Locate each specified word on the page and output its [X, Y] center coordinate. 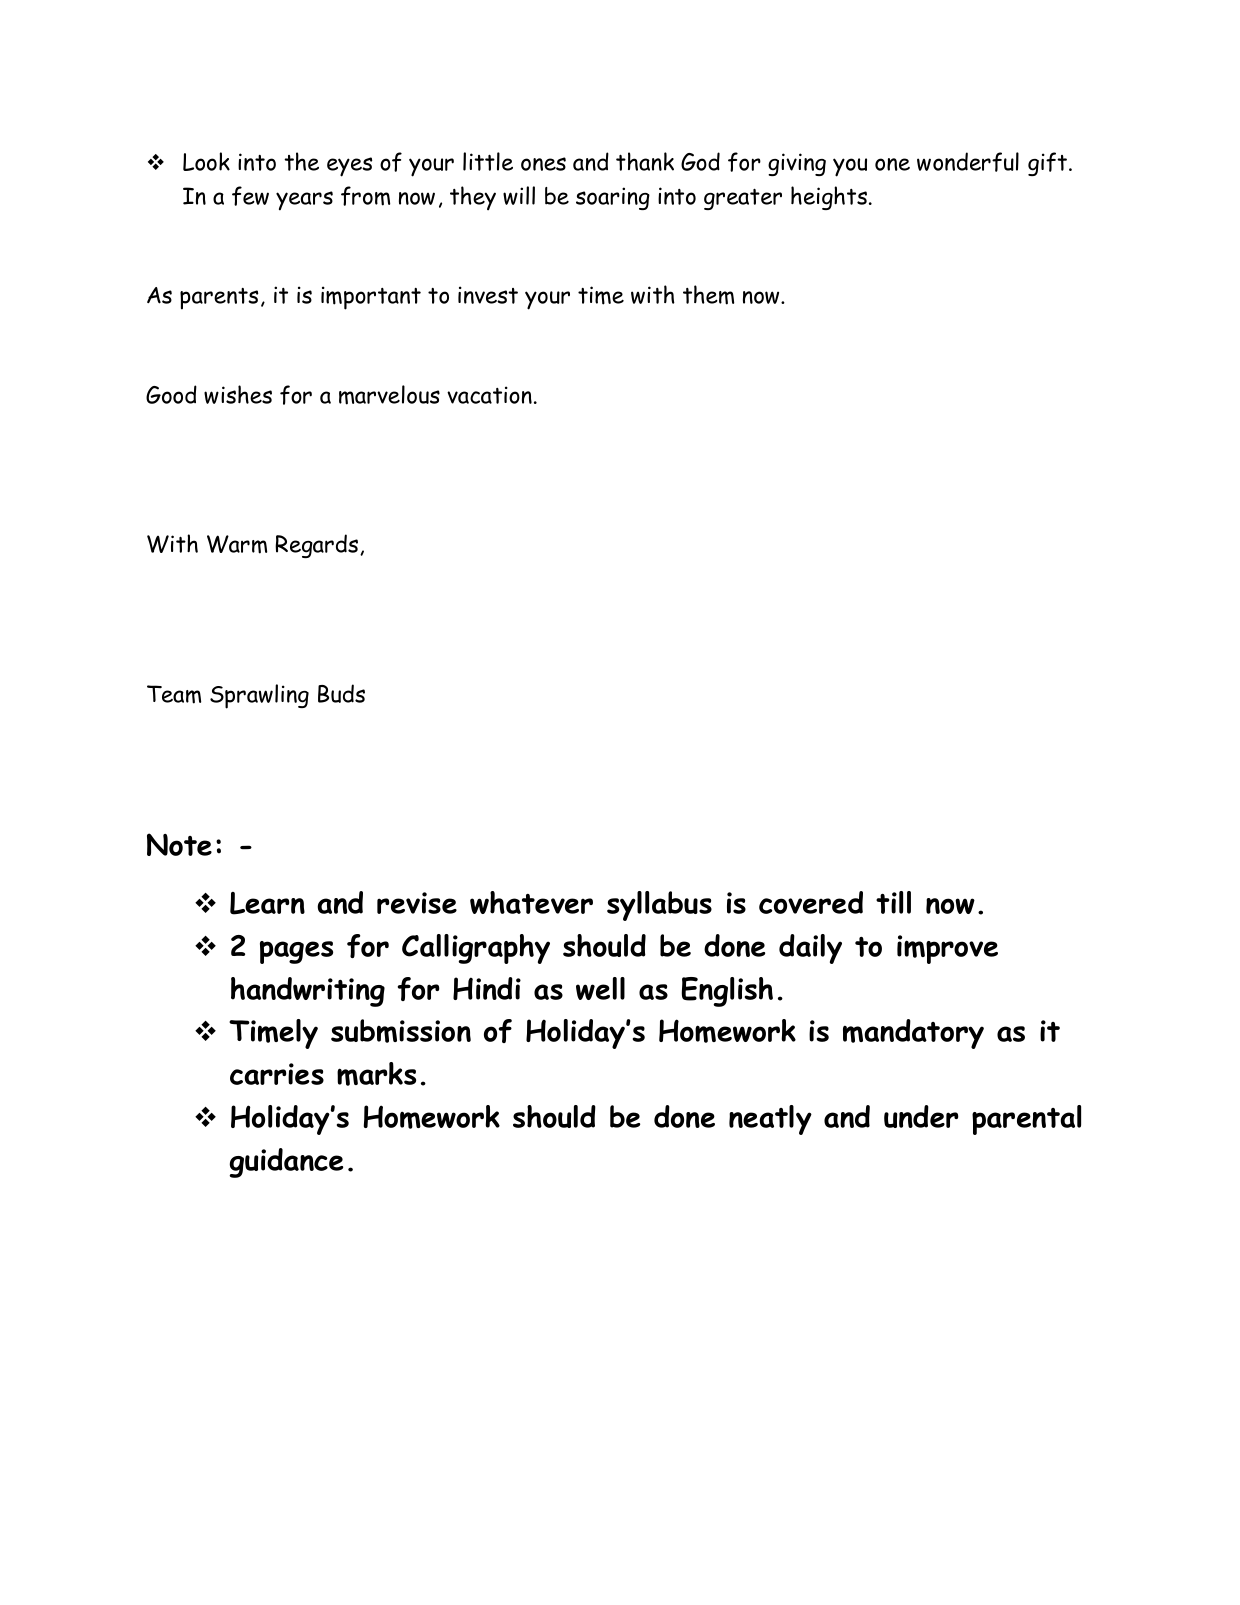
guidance [286, 1163]
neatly [770, 1120]
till [893, 902]
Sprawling [259, 696]
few [250, 196]
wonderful [968, 162]
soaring [613, 198]
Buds [341, 693]
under [921, 1116]
